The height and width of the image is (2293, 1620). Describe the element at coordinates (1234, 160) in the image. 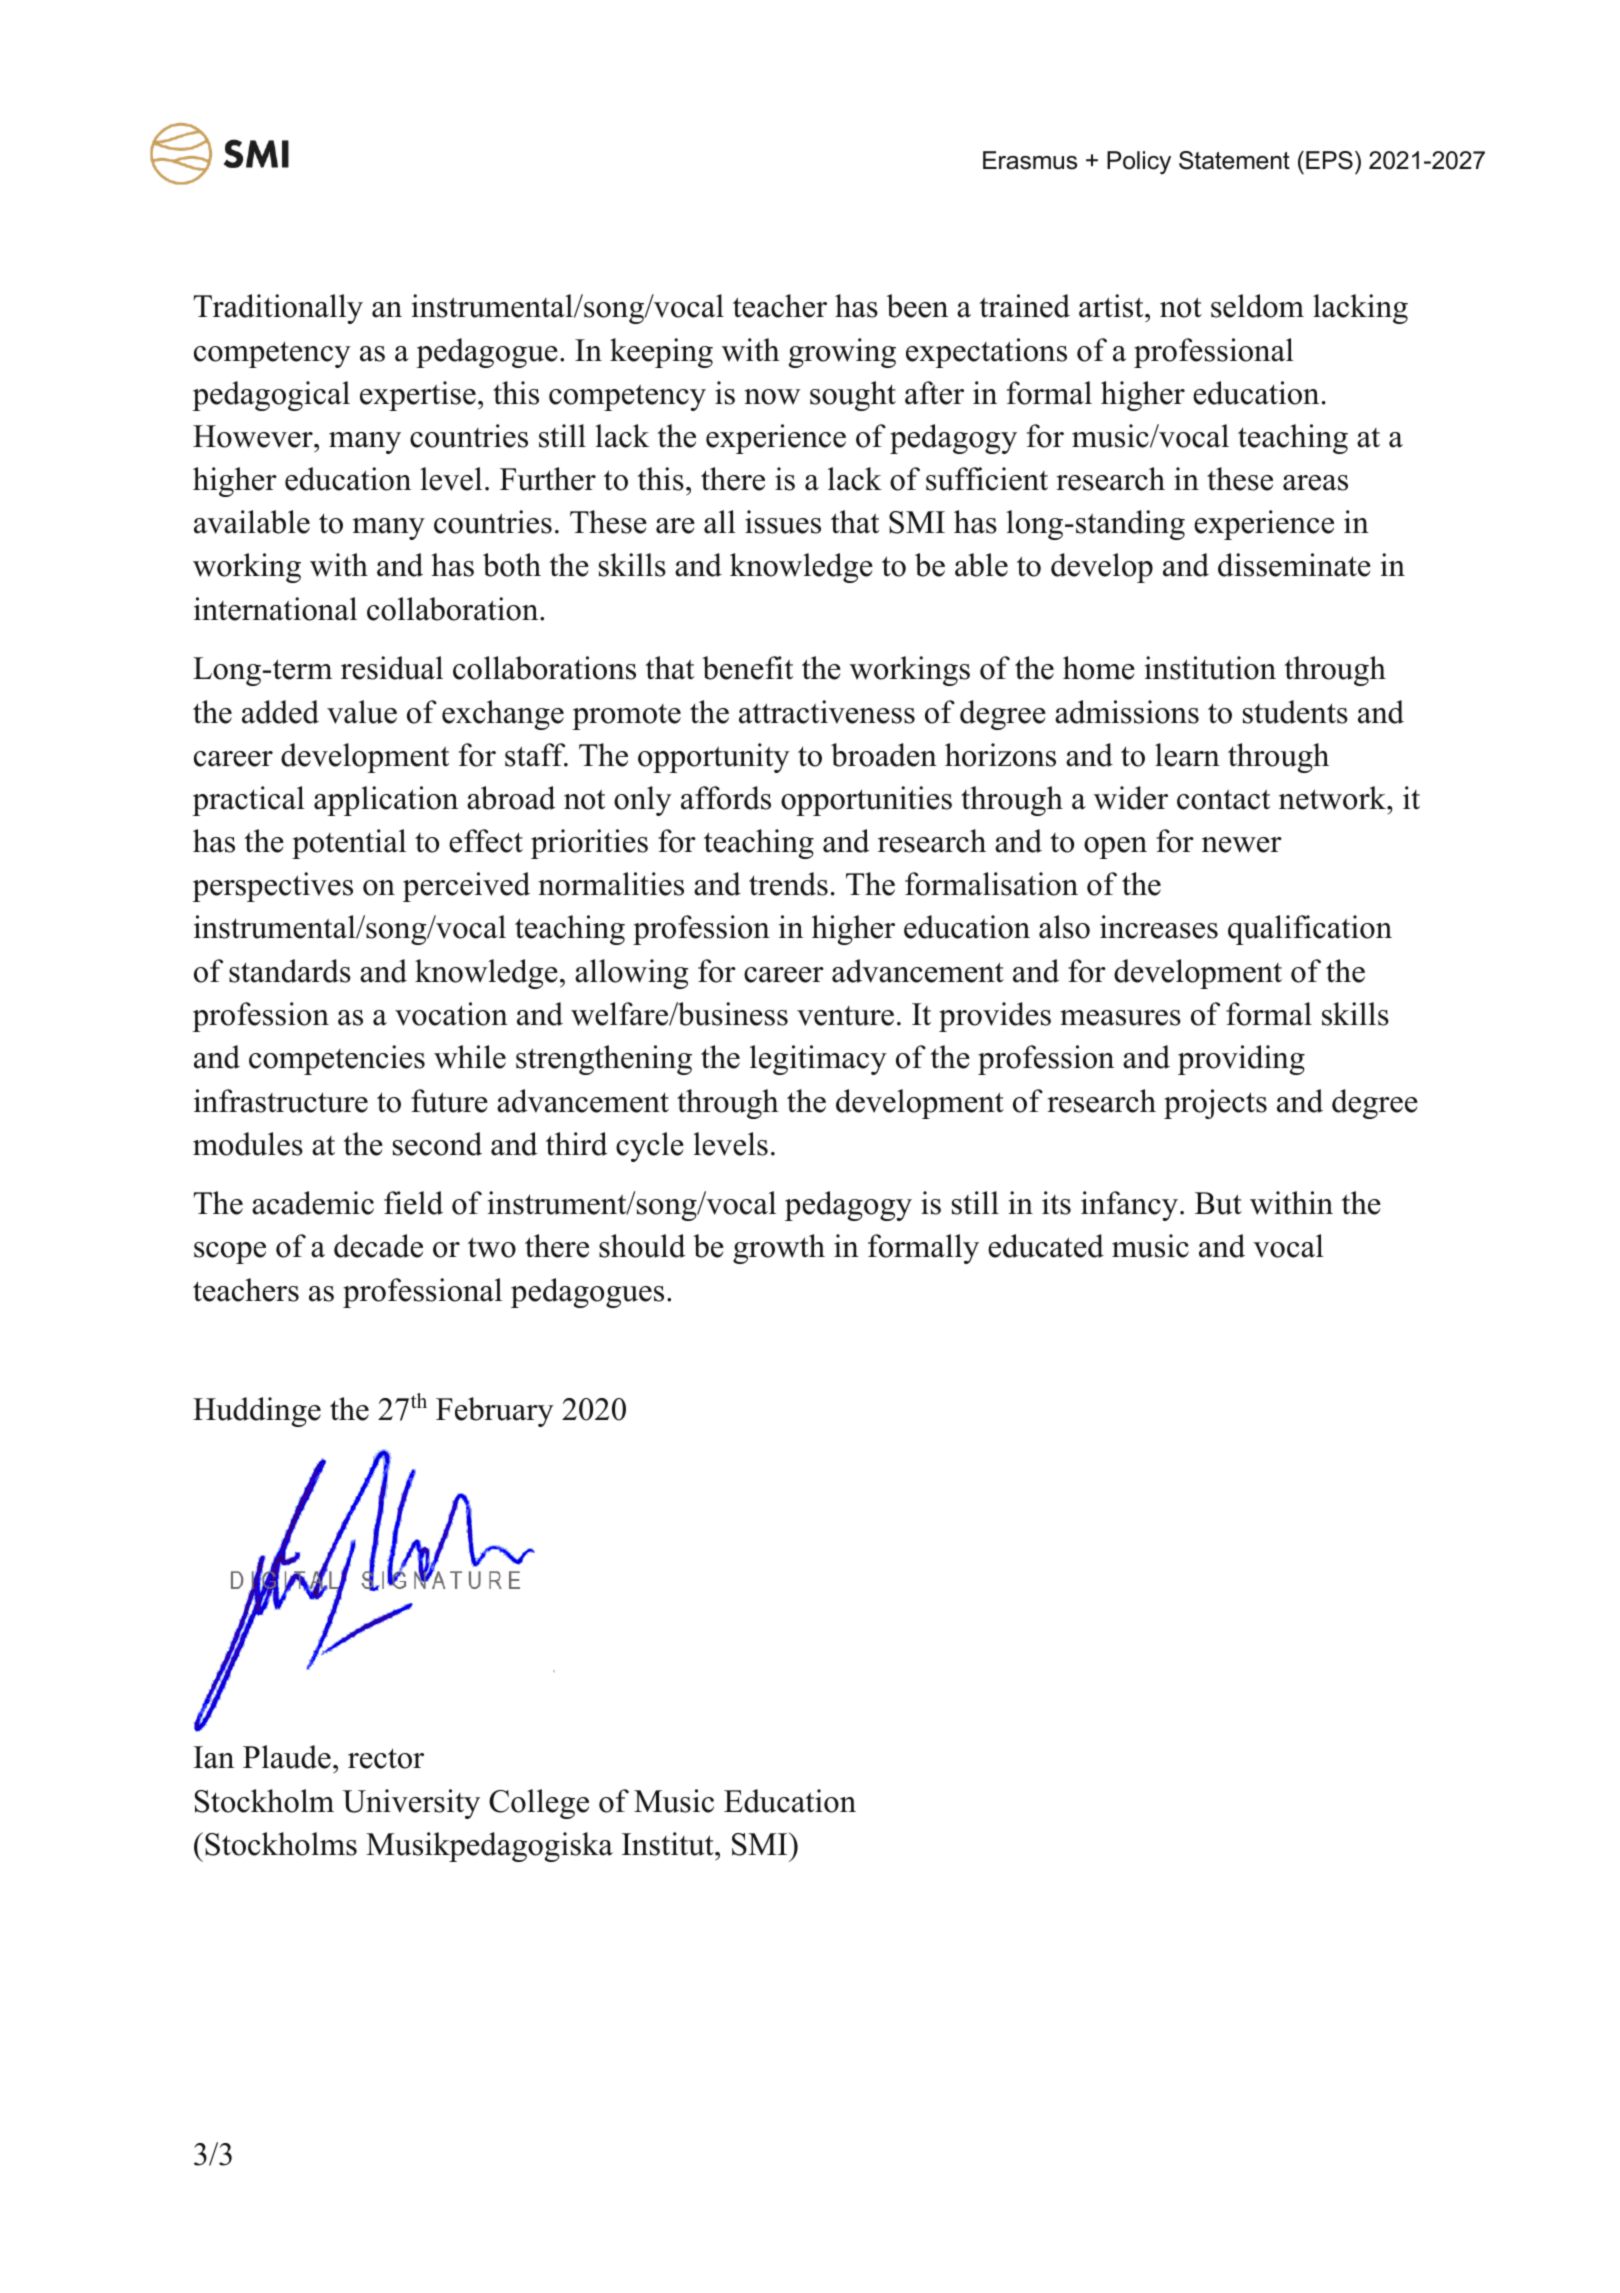

I see `Statement` at that location.
